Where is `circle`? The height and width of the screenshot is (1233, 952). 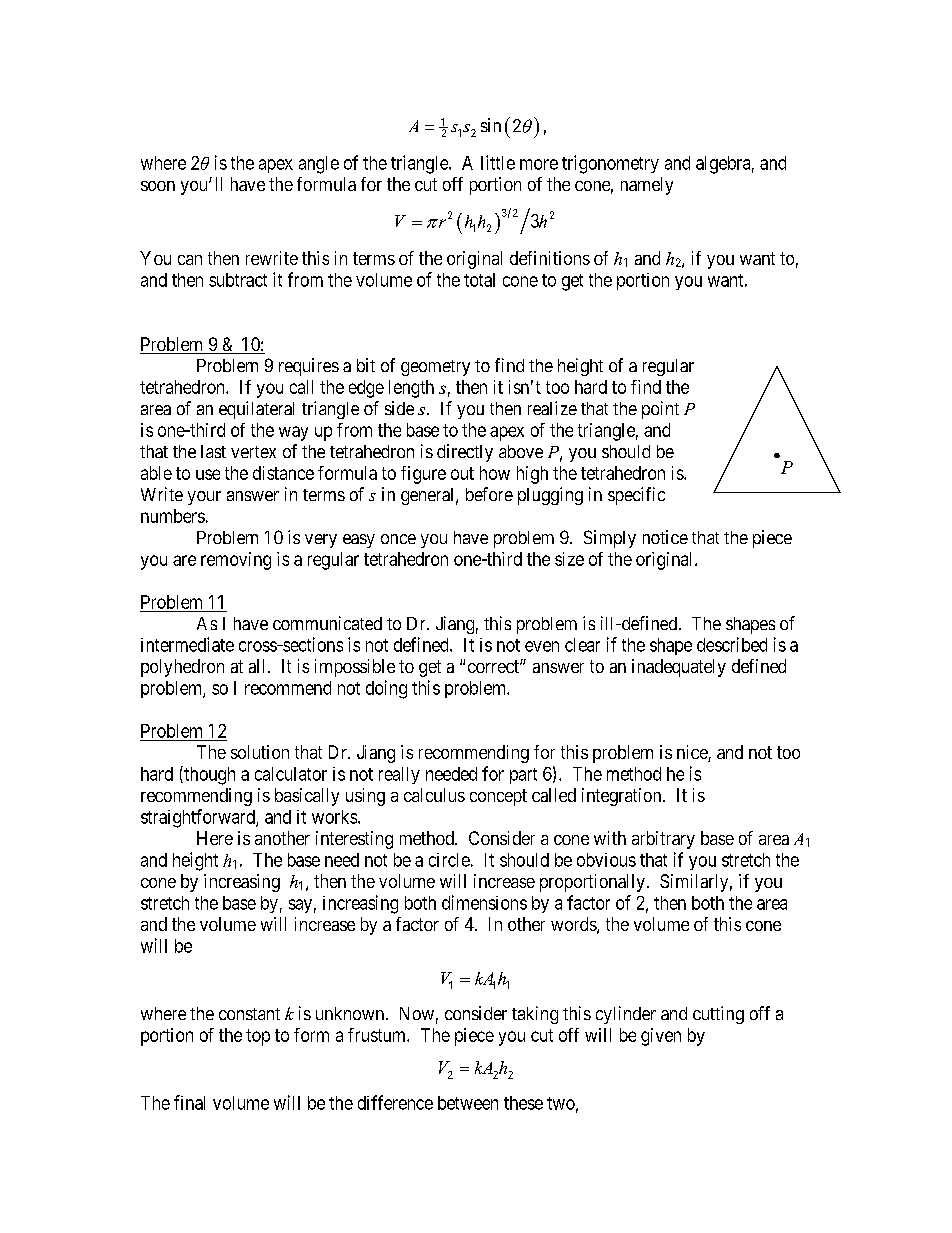
circle is located at coordinates (449, 860).
